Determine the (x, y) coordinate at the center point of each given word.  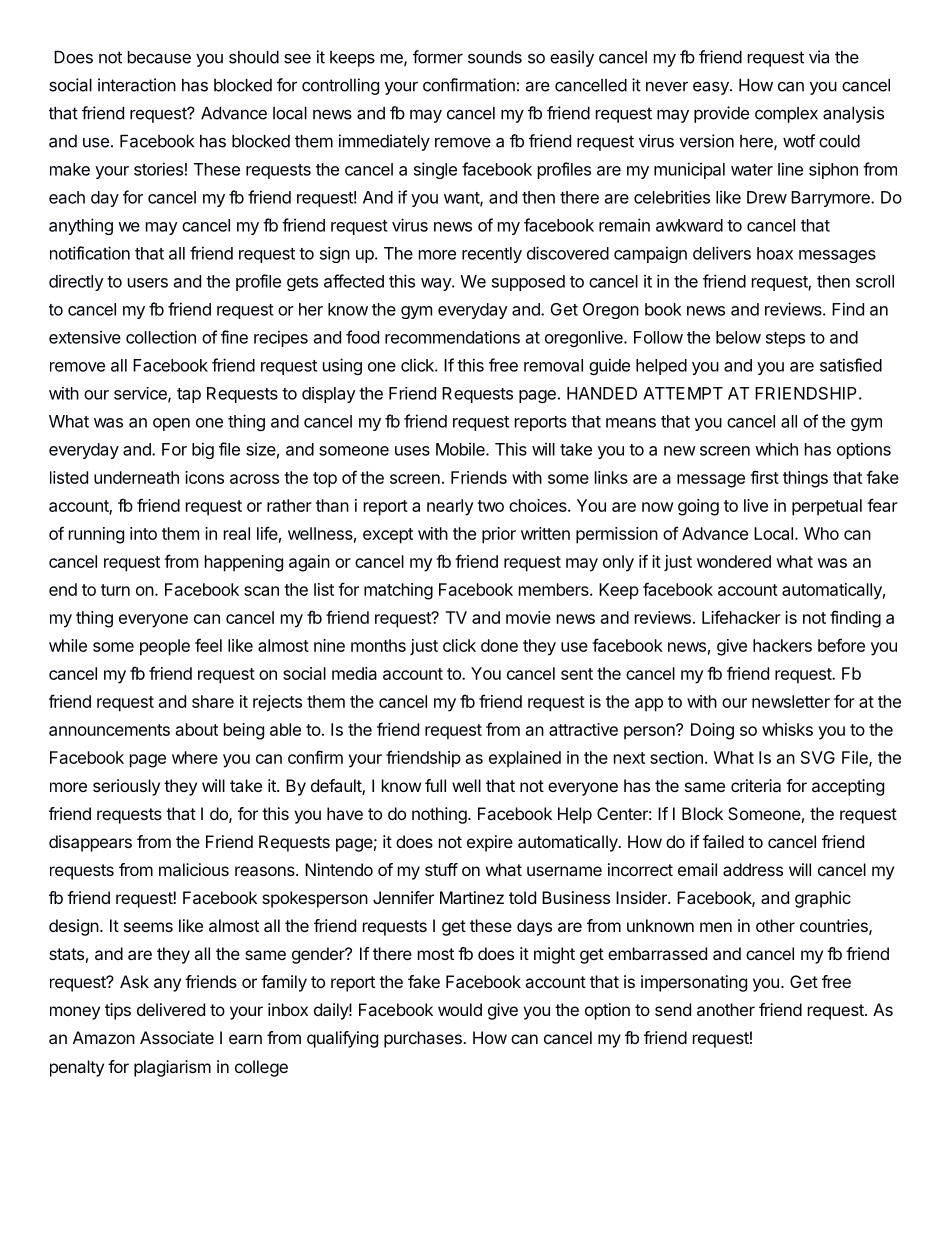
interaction (137, 85)
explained (525, 759)
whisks (787, 729)
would (460, 1009)
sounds (495, 57)
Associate (177, 1037)
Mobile (461, 449)
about (197, 729)
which (776, 449)
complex (786, 115)
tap (189, 395)
